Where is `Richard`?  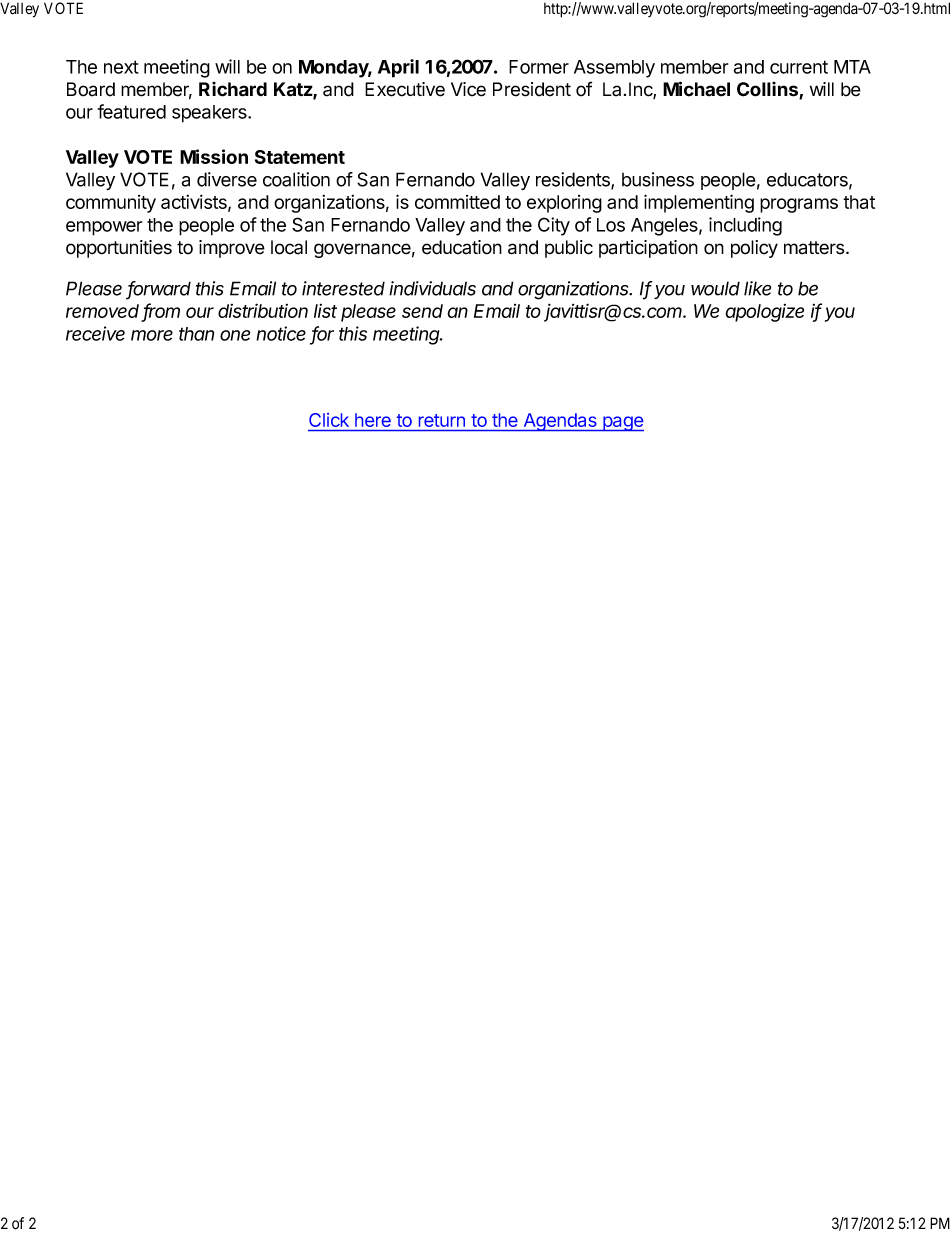 Richard is located at coordinates (233, 89).
